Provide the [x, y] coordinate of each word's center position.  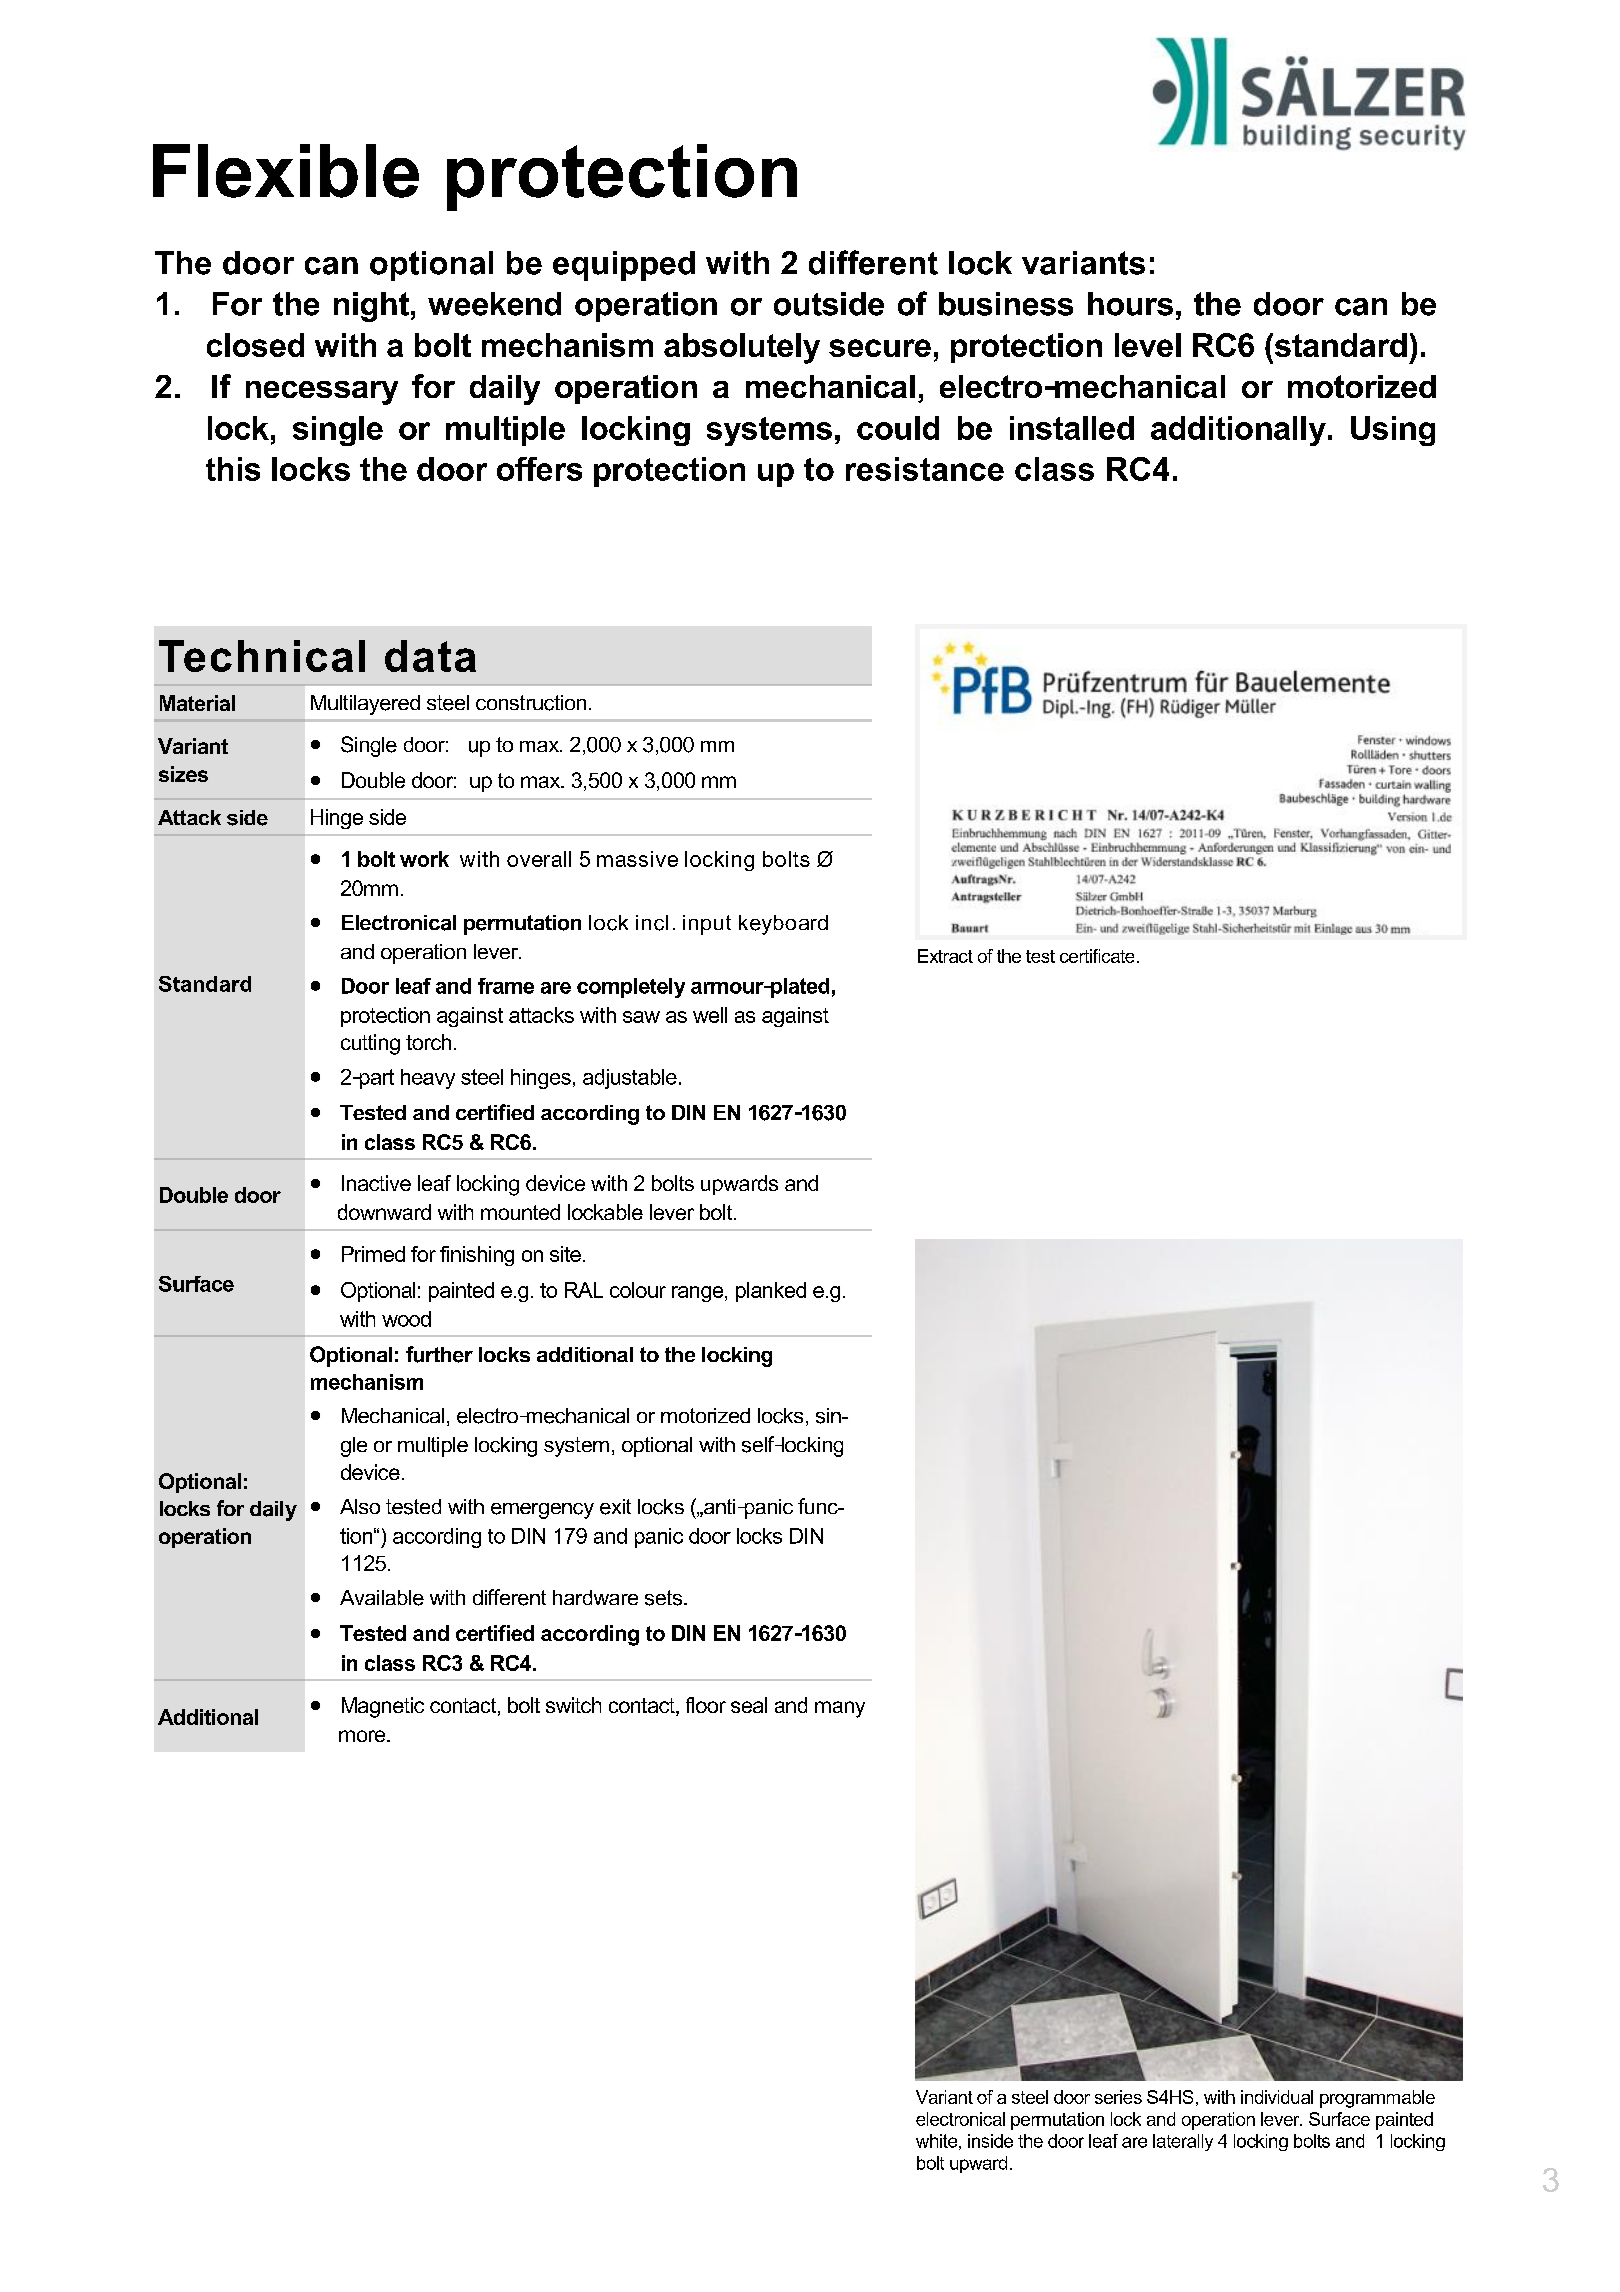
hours [1130, 304]
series [1118, 2097]
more [363, 1736]
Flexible [286, 171]
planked [771, 1292]
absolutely [742, 348]
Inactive [376, 1183]
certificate [1097, 956]
